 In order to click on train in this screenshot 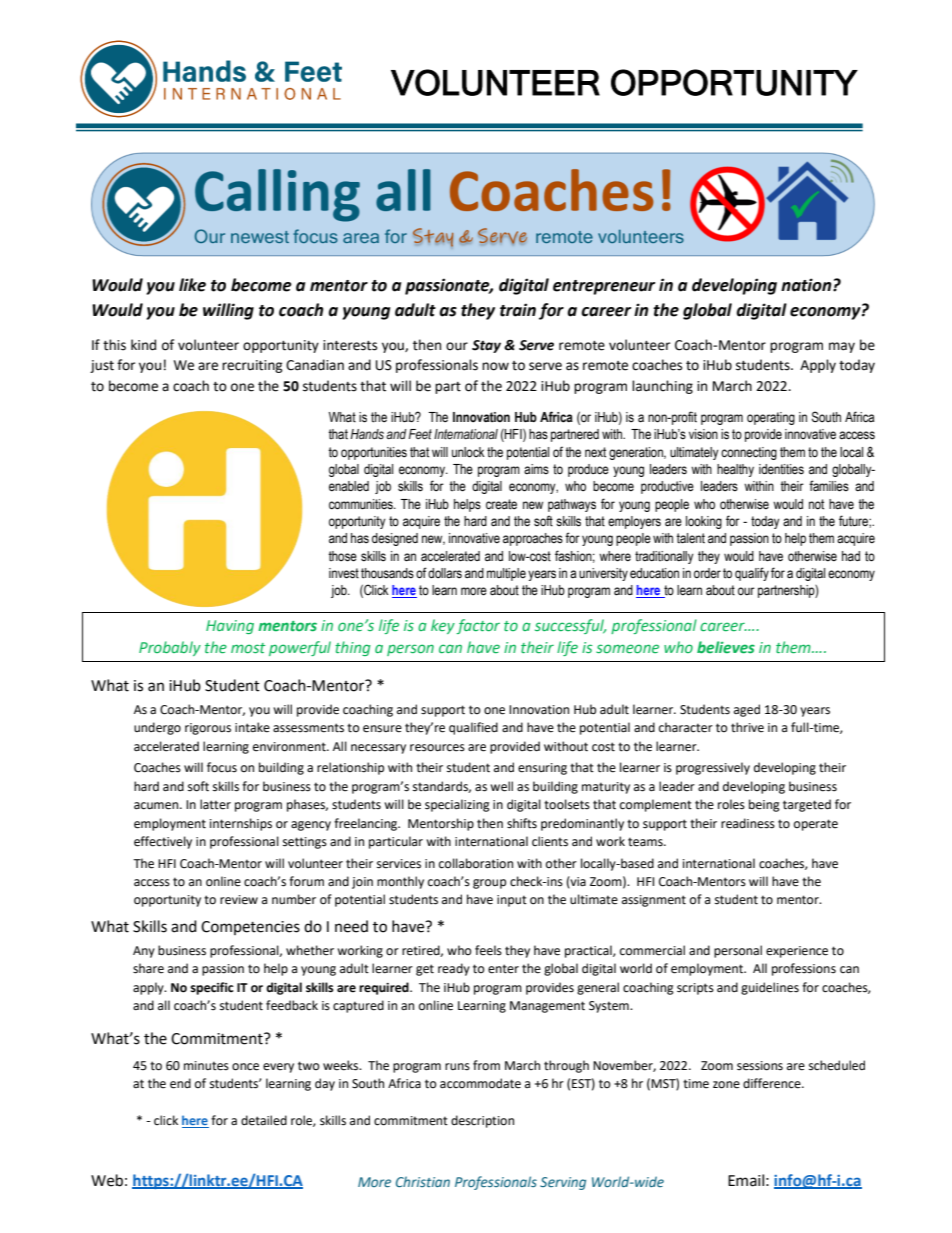, I will do `click(518, 310)`.
